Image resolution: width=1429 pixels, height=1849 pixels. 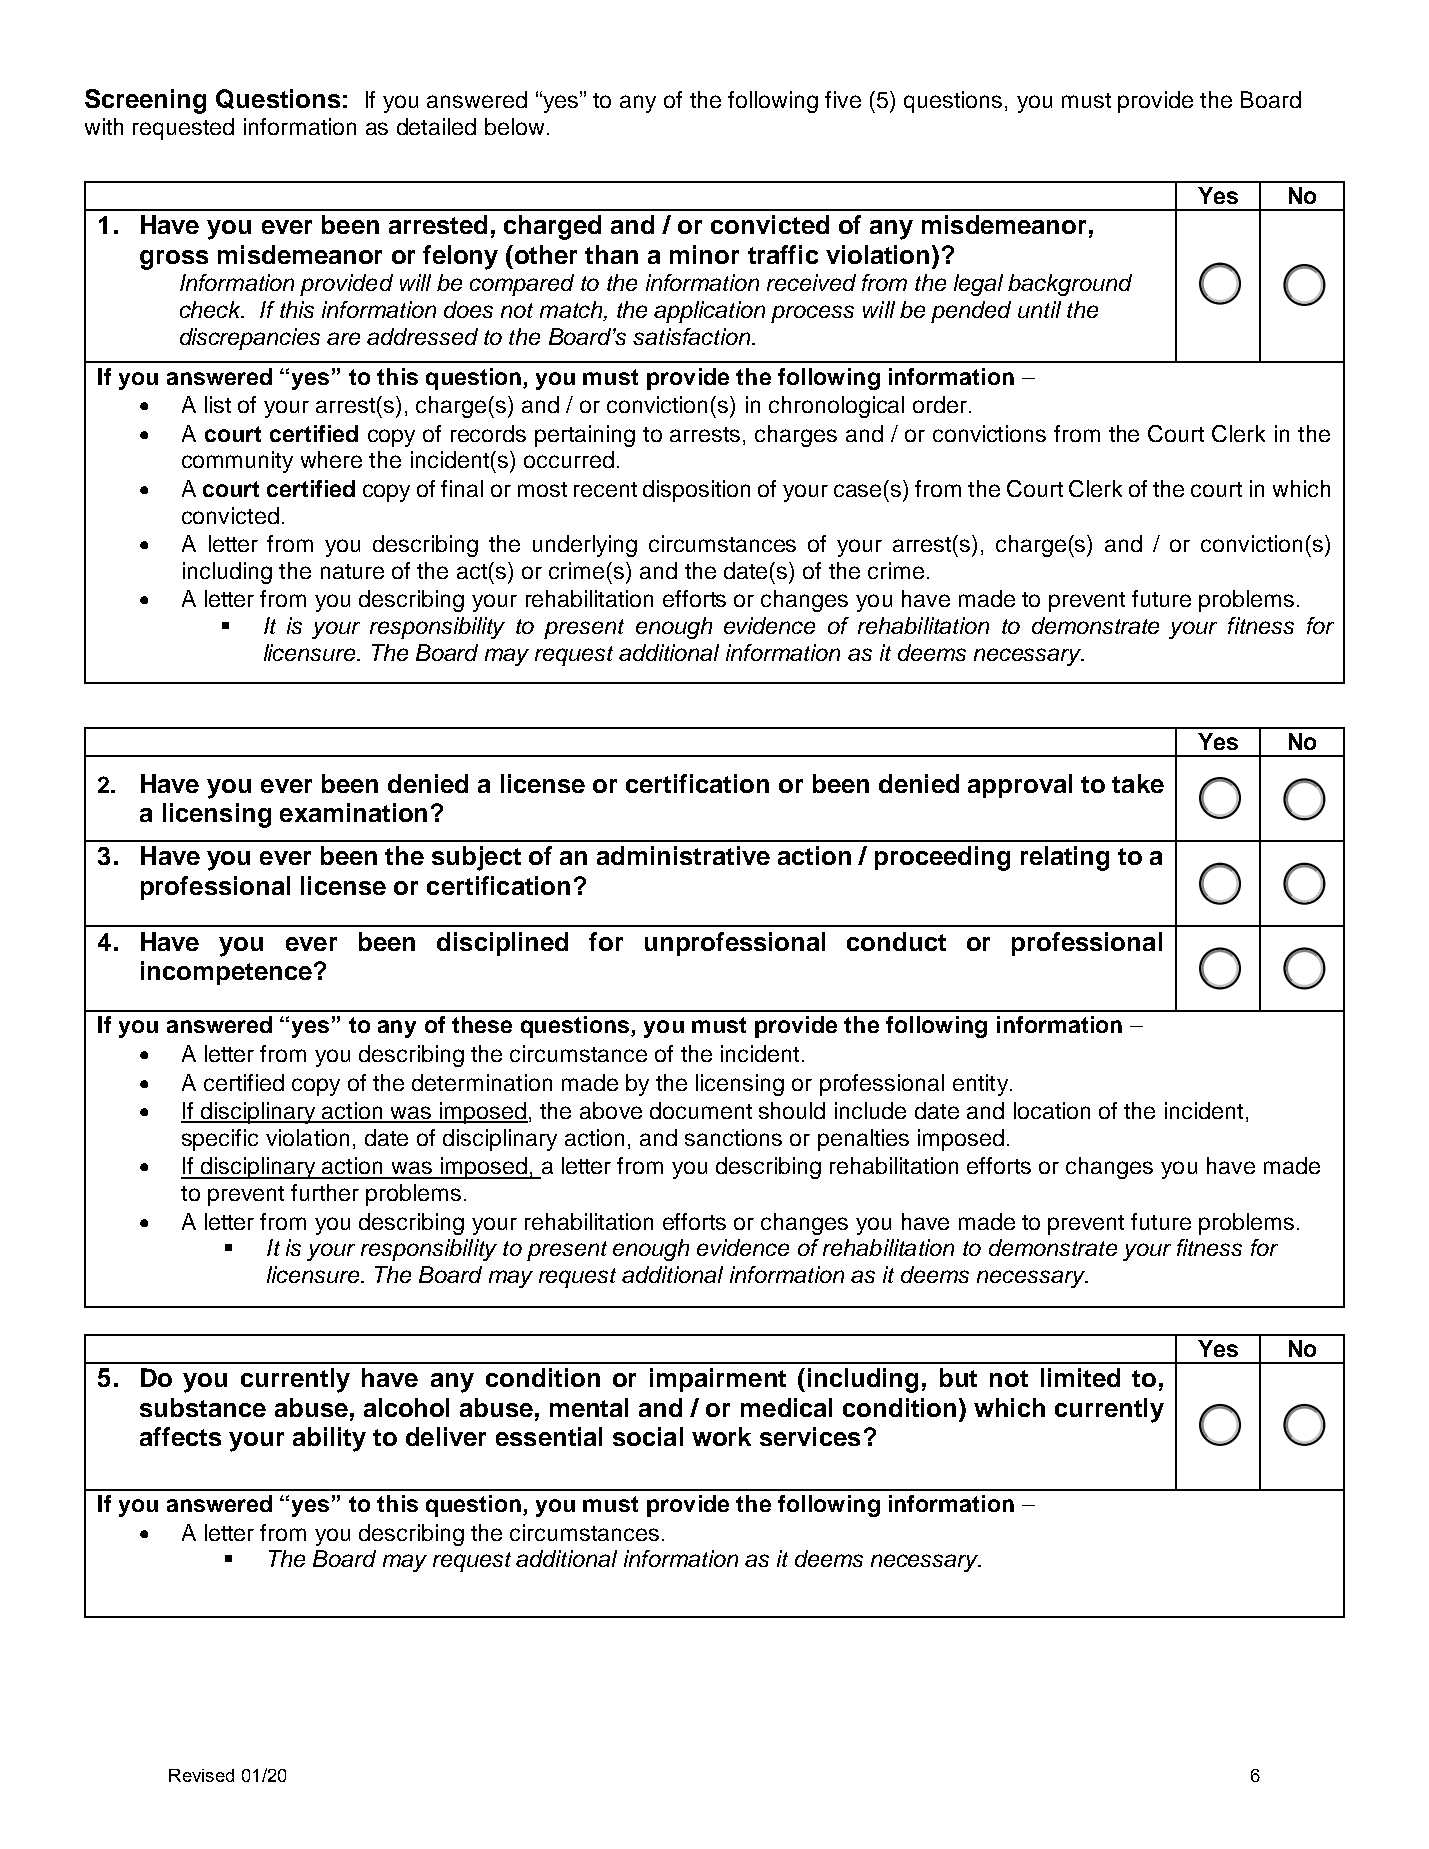 What do you see at coordinates (201, 1775) in the document?
I see `Revised` at bounding box center [201, 1775].
